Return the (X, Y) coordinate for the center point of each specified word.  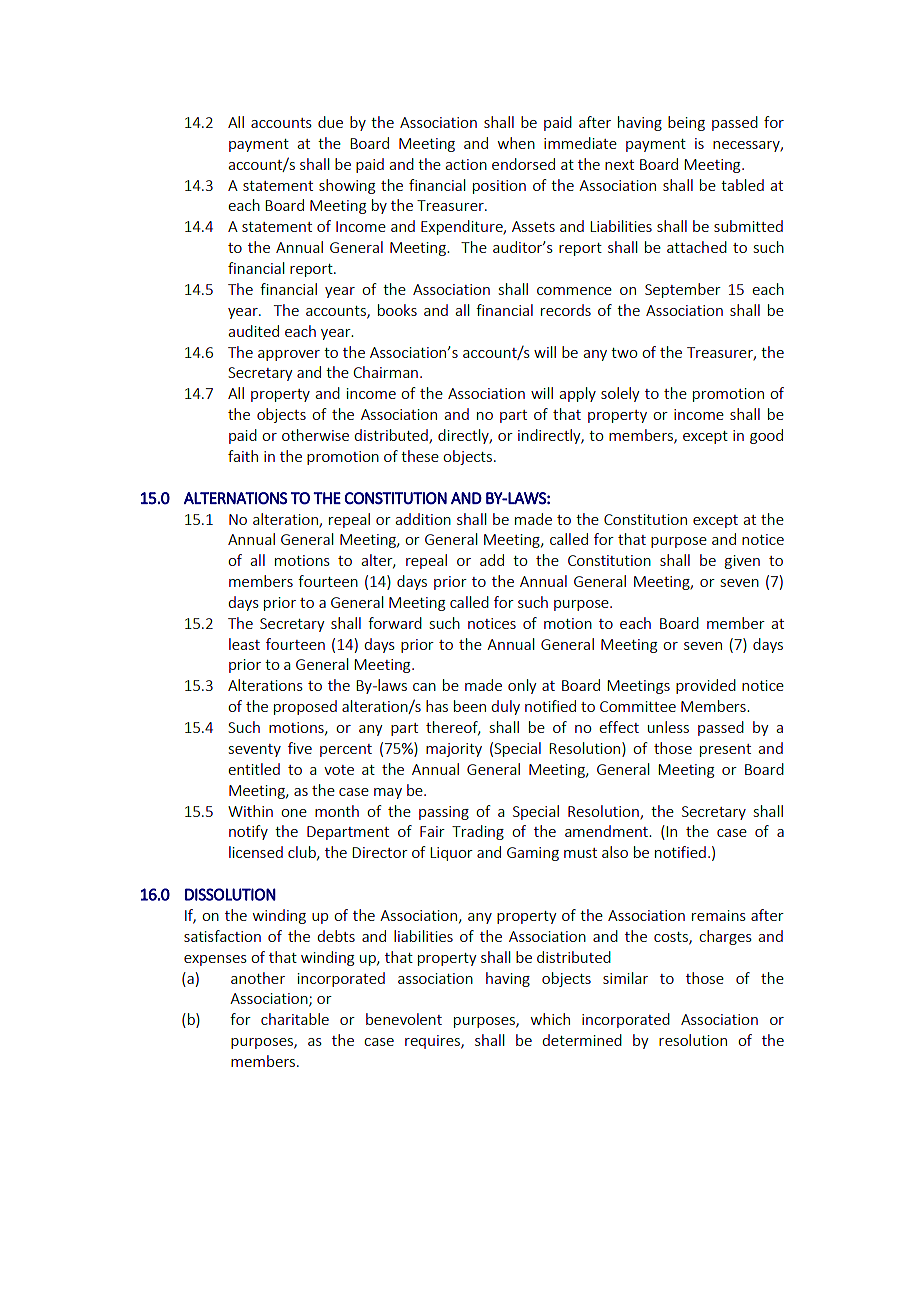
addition (423, 519)
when (516, 143)
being (686, 123)
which (550, 1019)
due (330, 122)
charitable (295, 1019)
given (742, 562)
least (244, 644)
